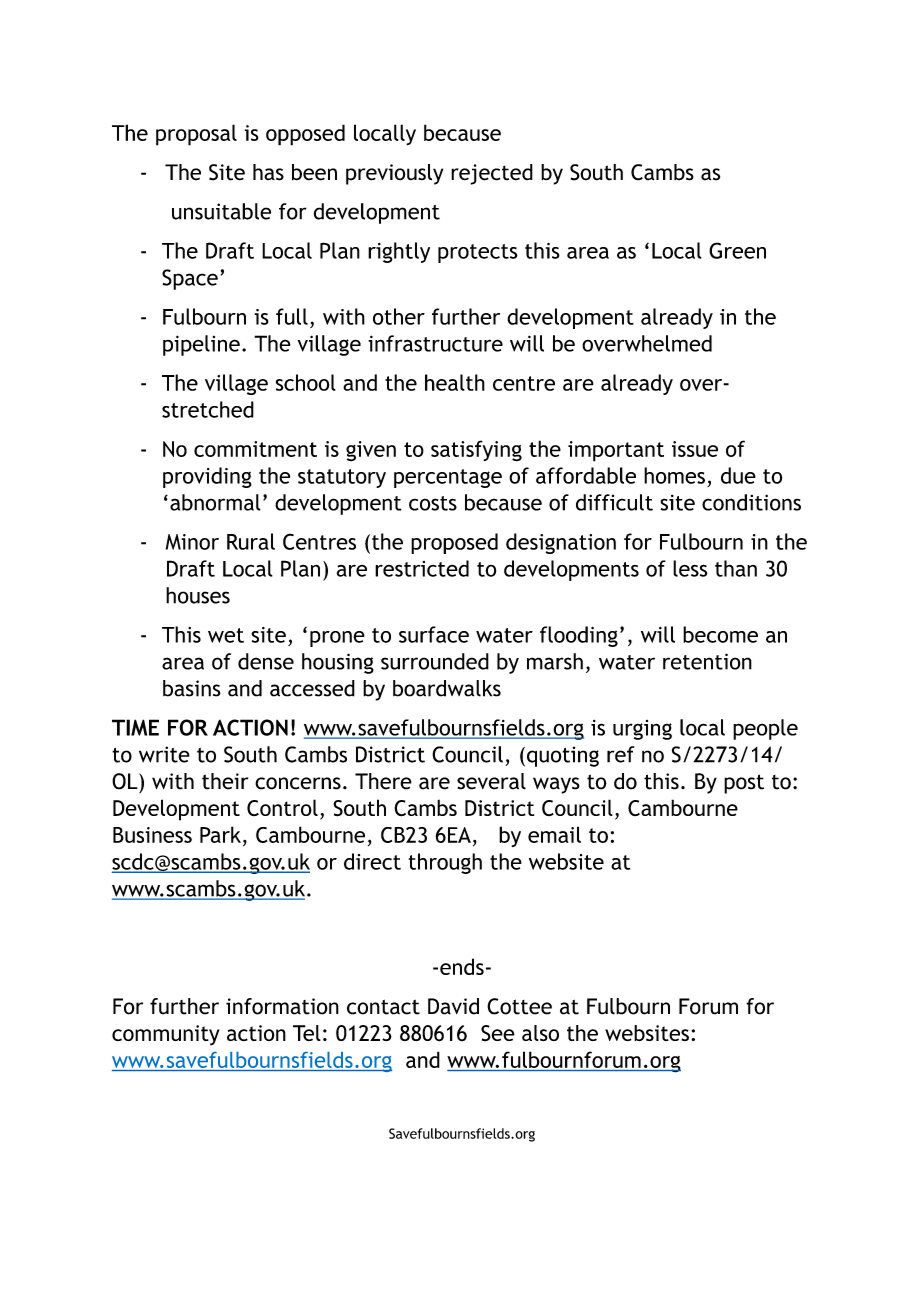 The height and width of the document is (1308, 924). Describe the element at coordinates (492, 174) in the document. I see `rejected` at that location.
